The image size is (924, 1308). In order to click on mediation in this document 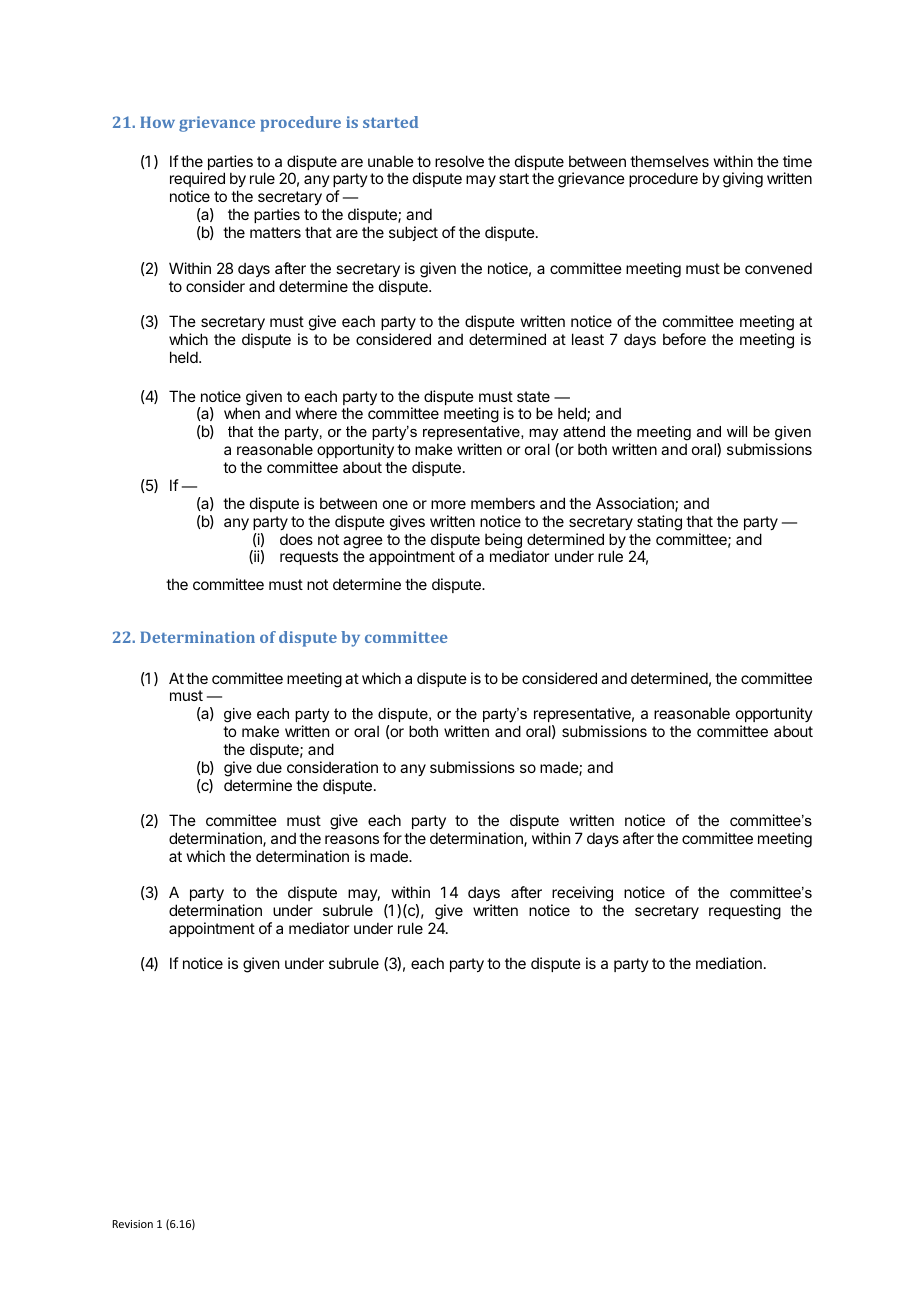, I will do `click(729, 963)`.
